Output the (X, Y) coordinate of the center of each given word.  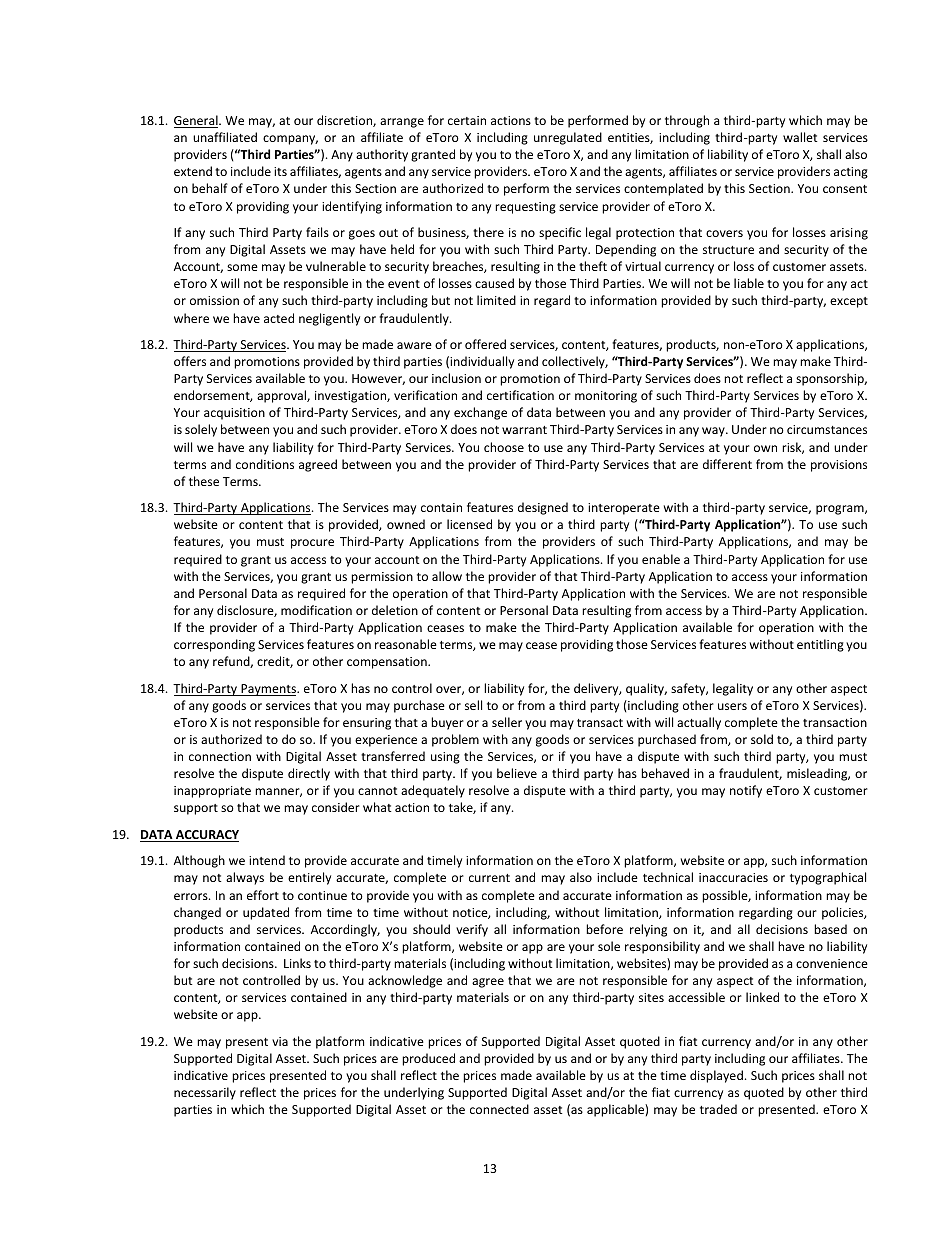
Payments (268, 690)
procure (312, 544)
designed (543, 508)
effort (263, 895)
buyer (447, 723)
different (727, 464)
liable (749, 283)
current (489, 878)
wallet (800, 137)
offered (485, 344)
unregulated (568, 138)
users (732, 706)
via (280, 1041)
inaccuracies (733, 877)
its (280, 171)
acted (279, 318)
